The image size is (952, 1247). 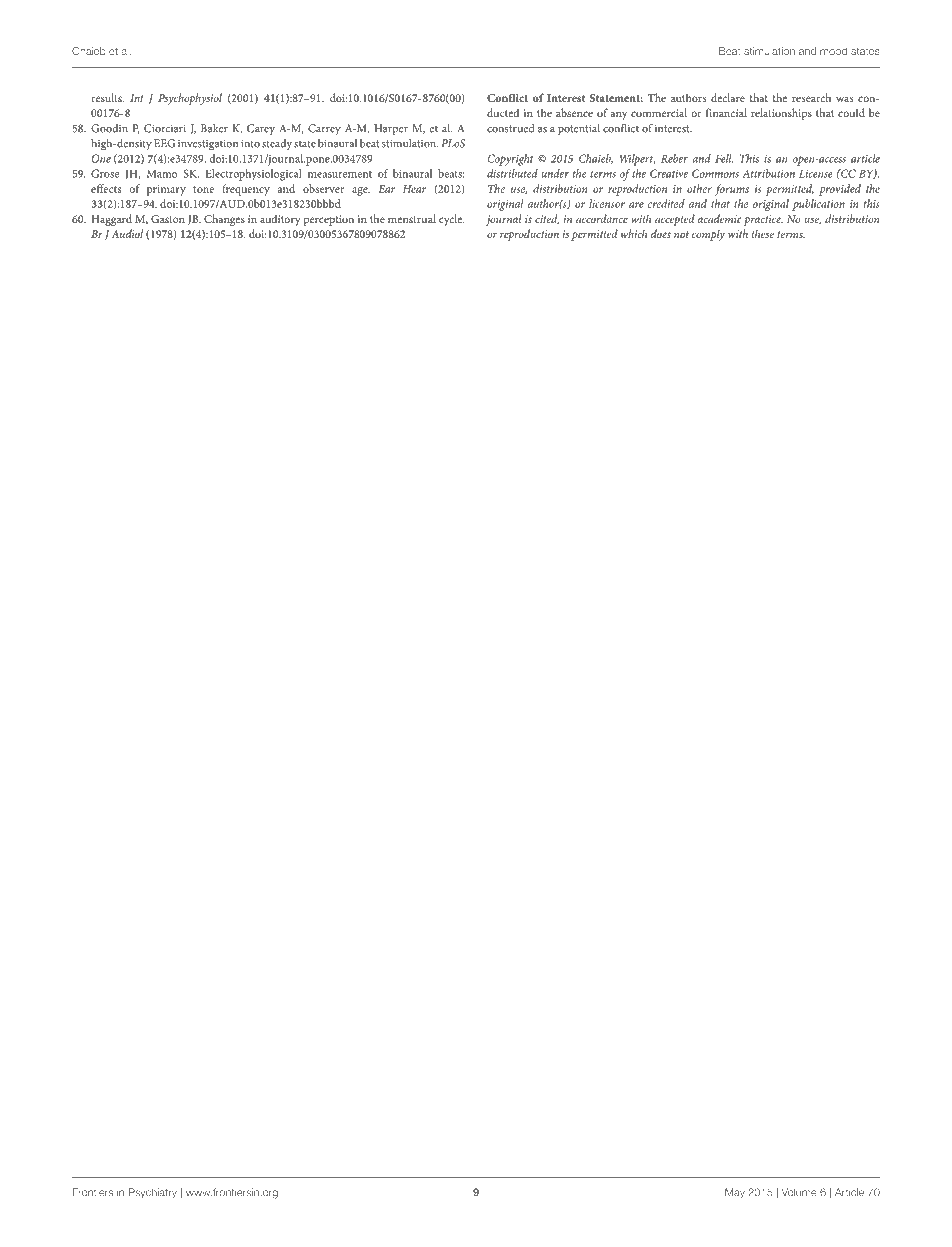 I want to click on Psychiatry, so click(x=153, y=1193).
